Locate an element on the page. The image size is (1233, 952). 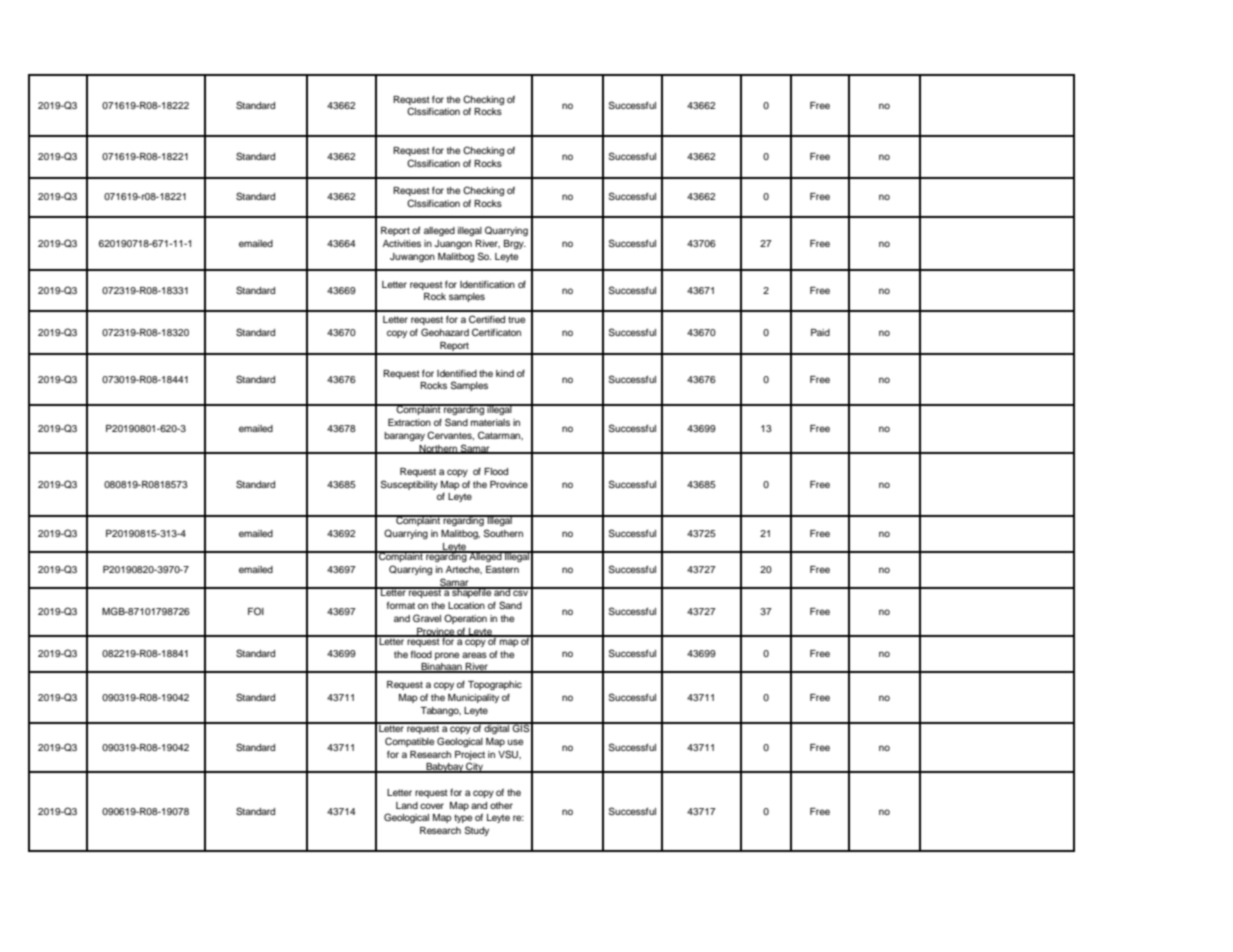
Eastern is located at coordinates (502, 569).
